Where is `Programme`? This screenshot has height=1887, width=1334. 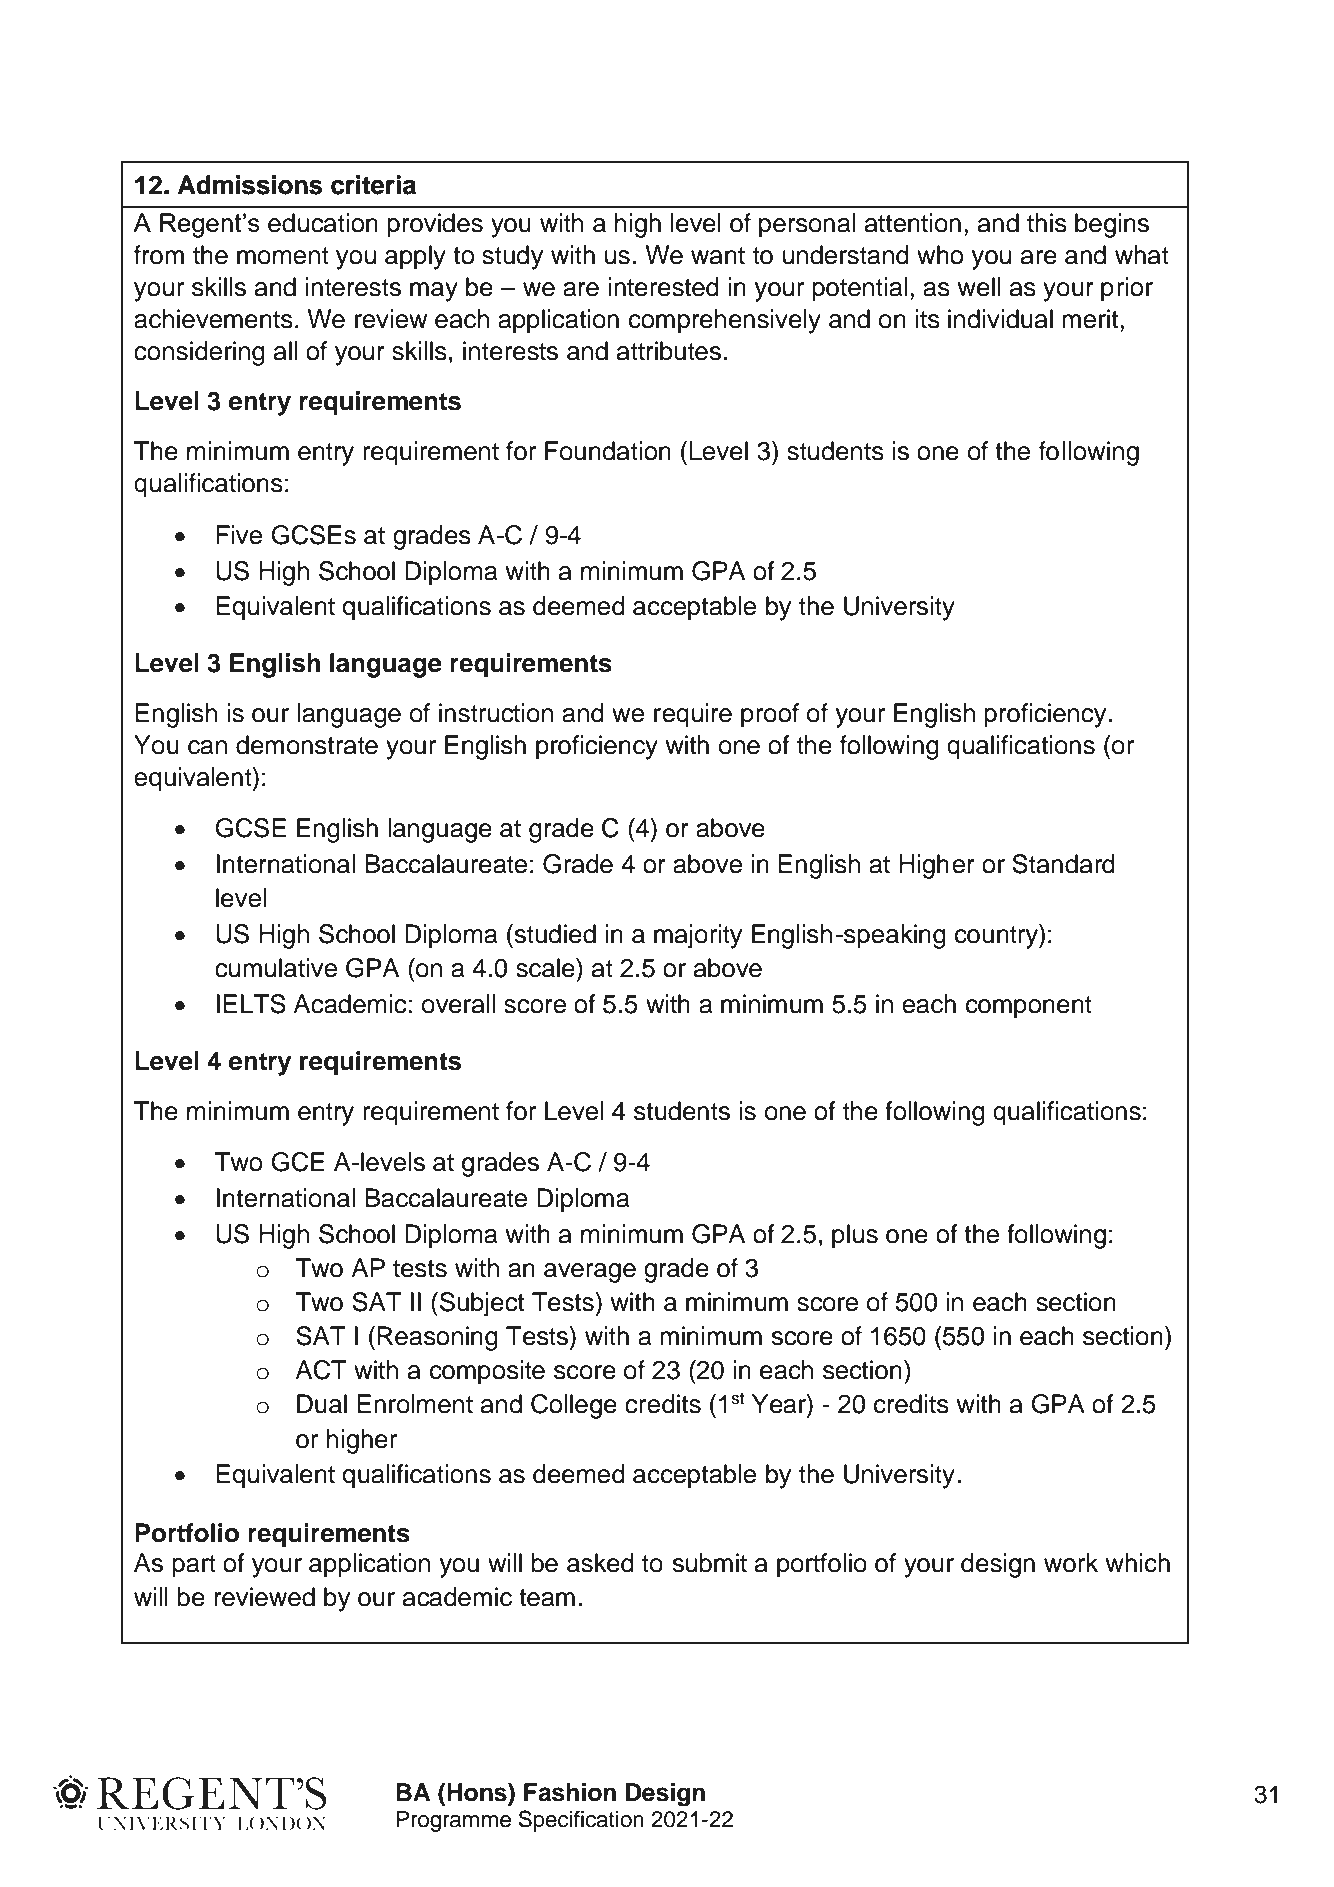
Programme is located at coordinates (453, 1821).
